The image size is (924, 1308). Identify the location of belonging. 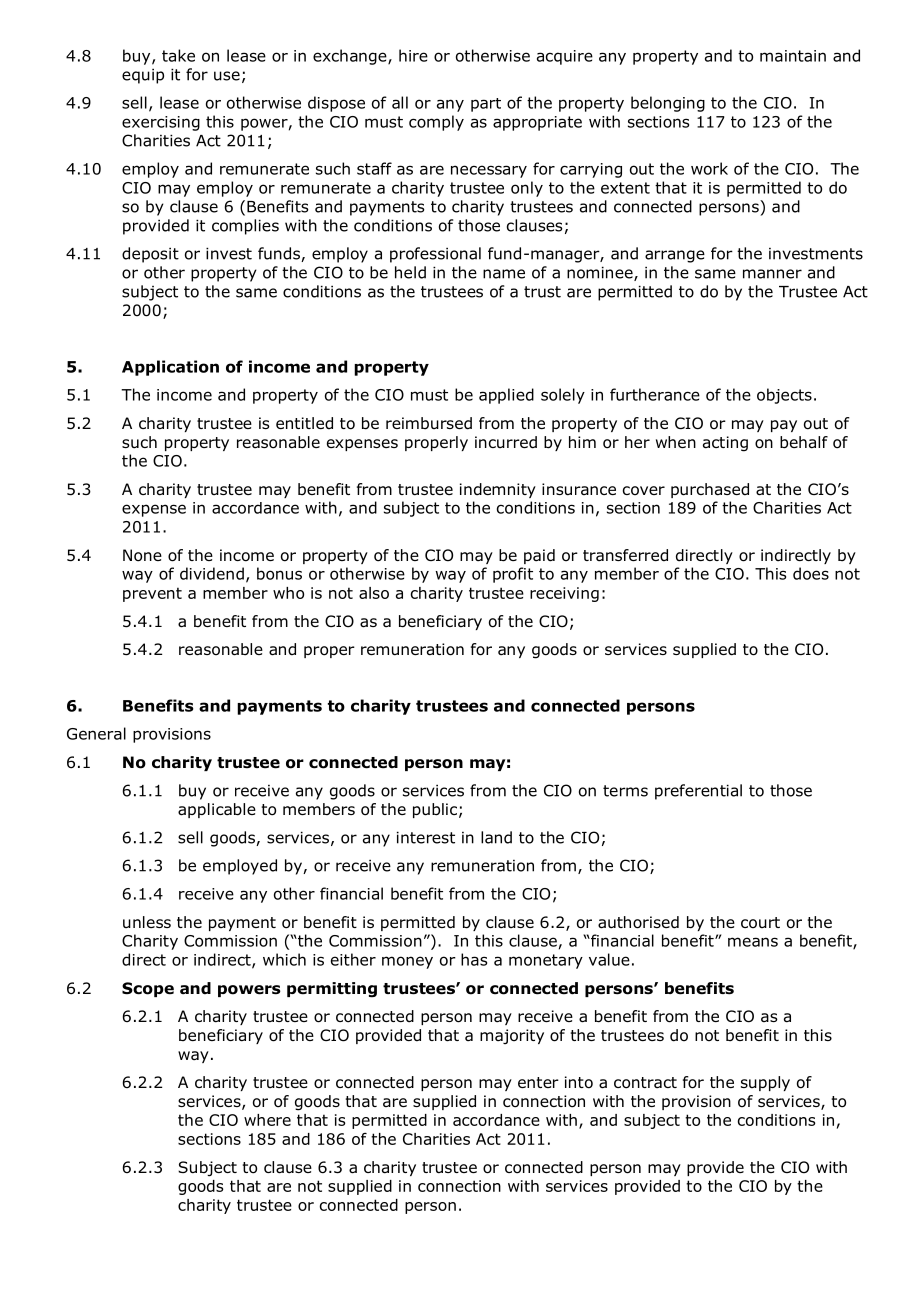
(668, 104).
